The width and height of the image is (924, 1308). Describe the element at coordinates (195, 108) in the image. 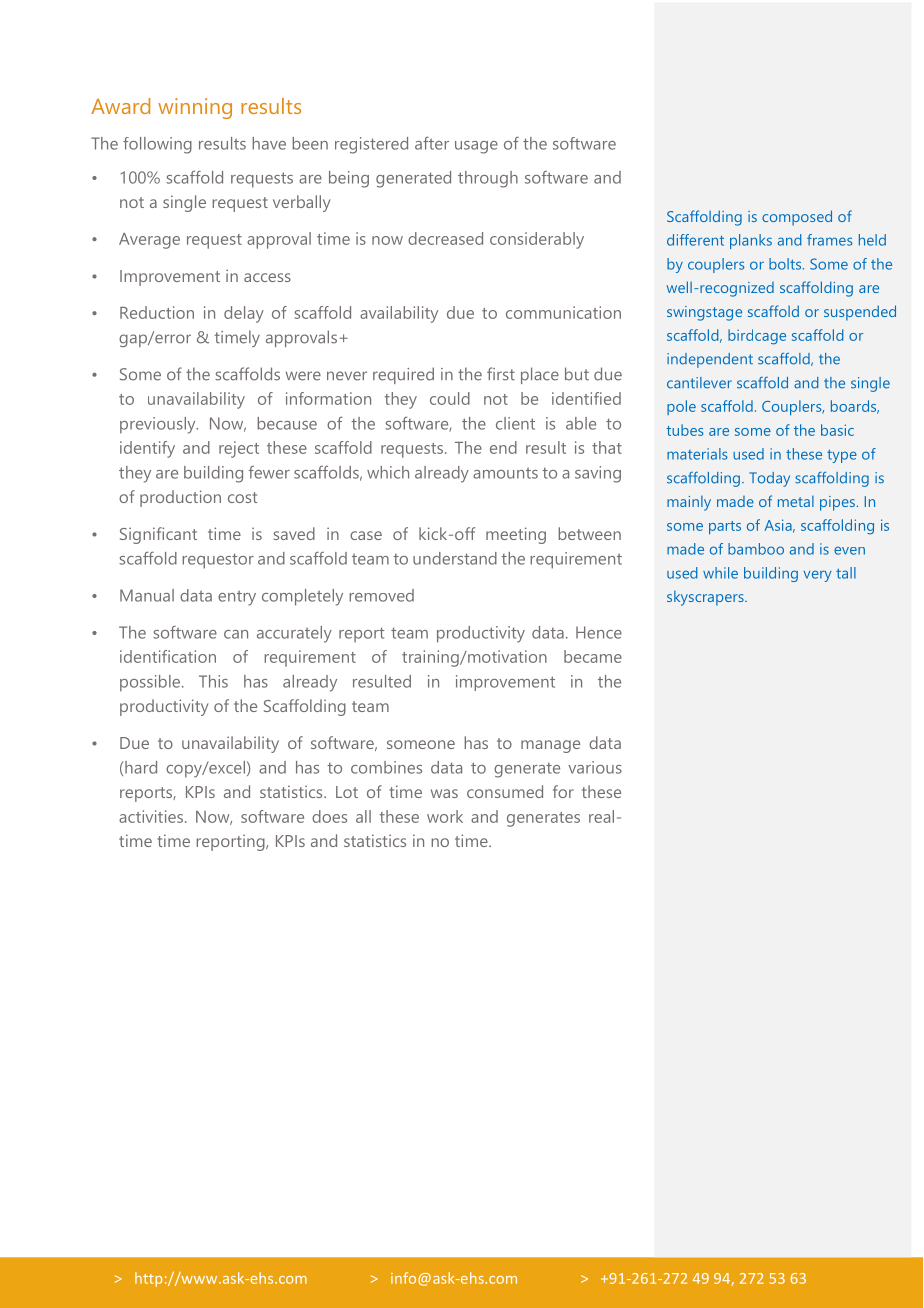

I see `winning` at that location.
